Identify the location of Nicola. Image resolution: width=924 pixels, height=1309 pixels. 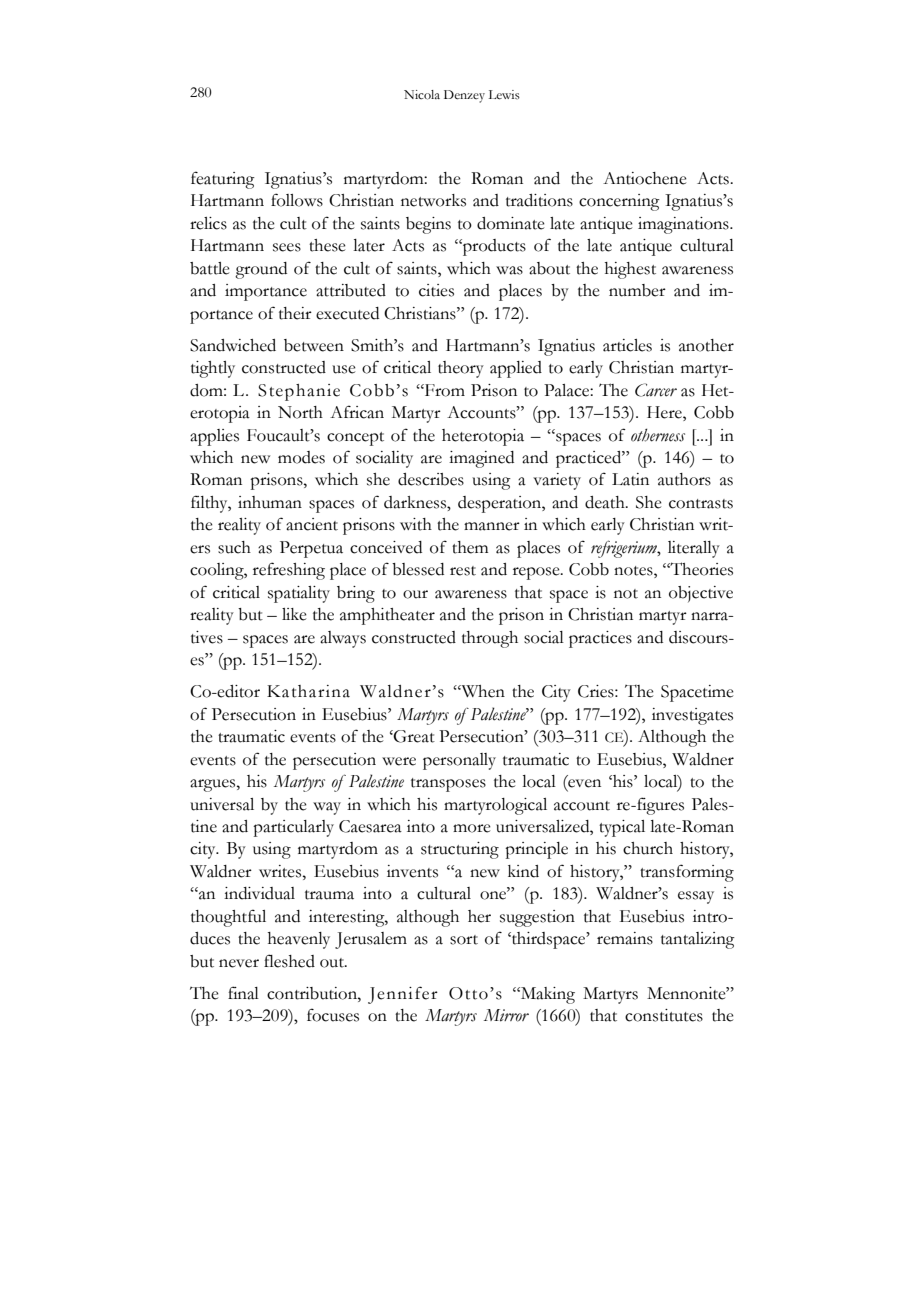
(422, 95).
